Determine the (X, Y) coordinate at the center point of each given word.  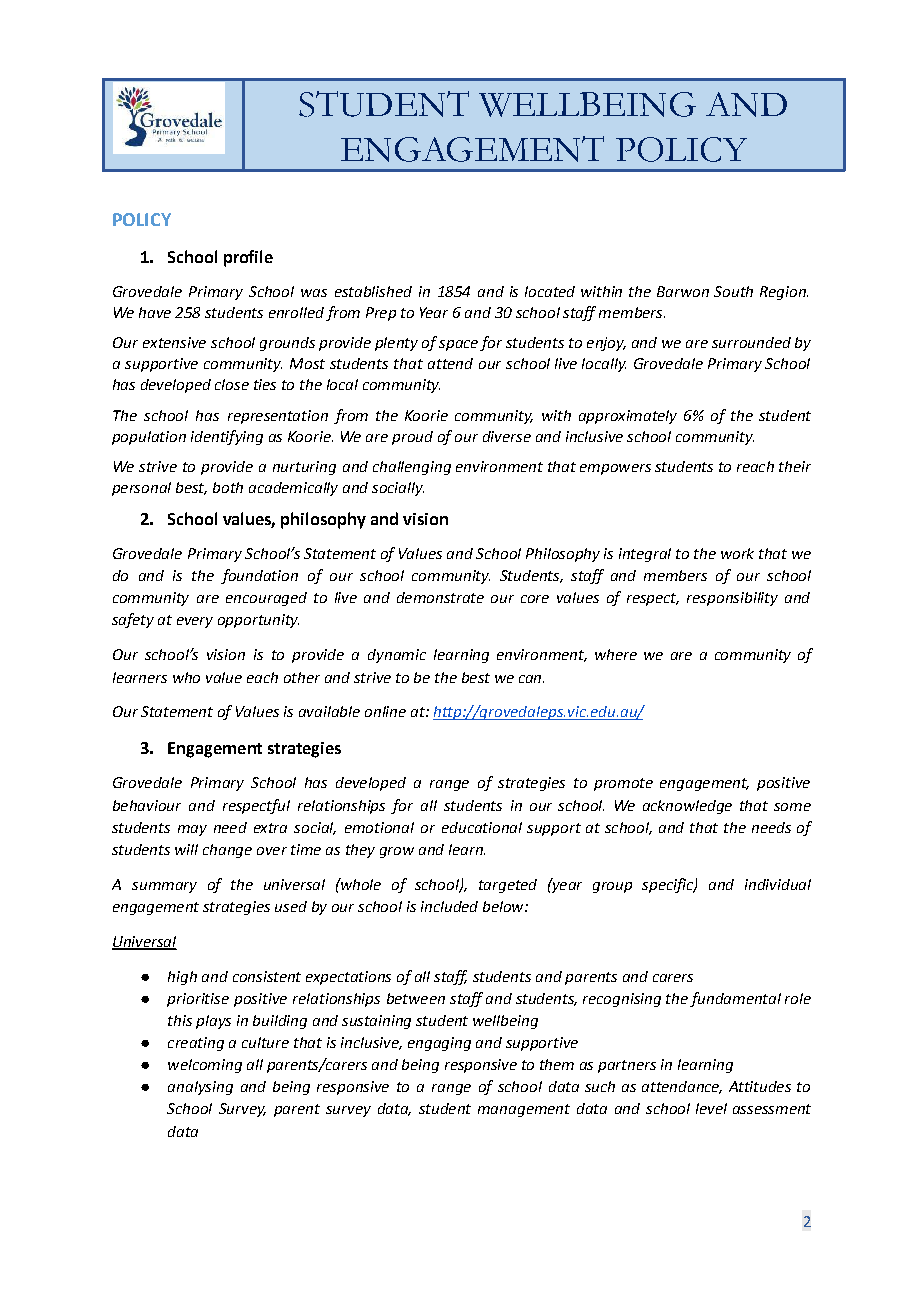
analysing (200, 1088)
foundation (259, 576)
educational (482, 827)
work (737, 553)
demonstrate (440, 597)
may (192, 830)
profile (248, 258)
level (711, 1108)
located (550, 291)
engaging (439, 1044)
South (733, 291)
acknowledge (687, 807)
